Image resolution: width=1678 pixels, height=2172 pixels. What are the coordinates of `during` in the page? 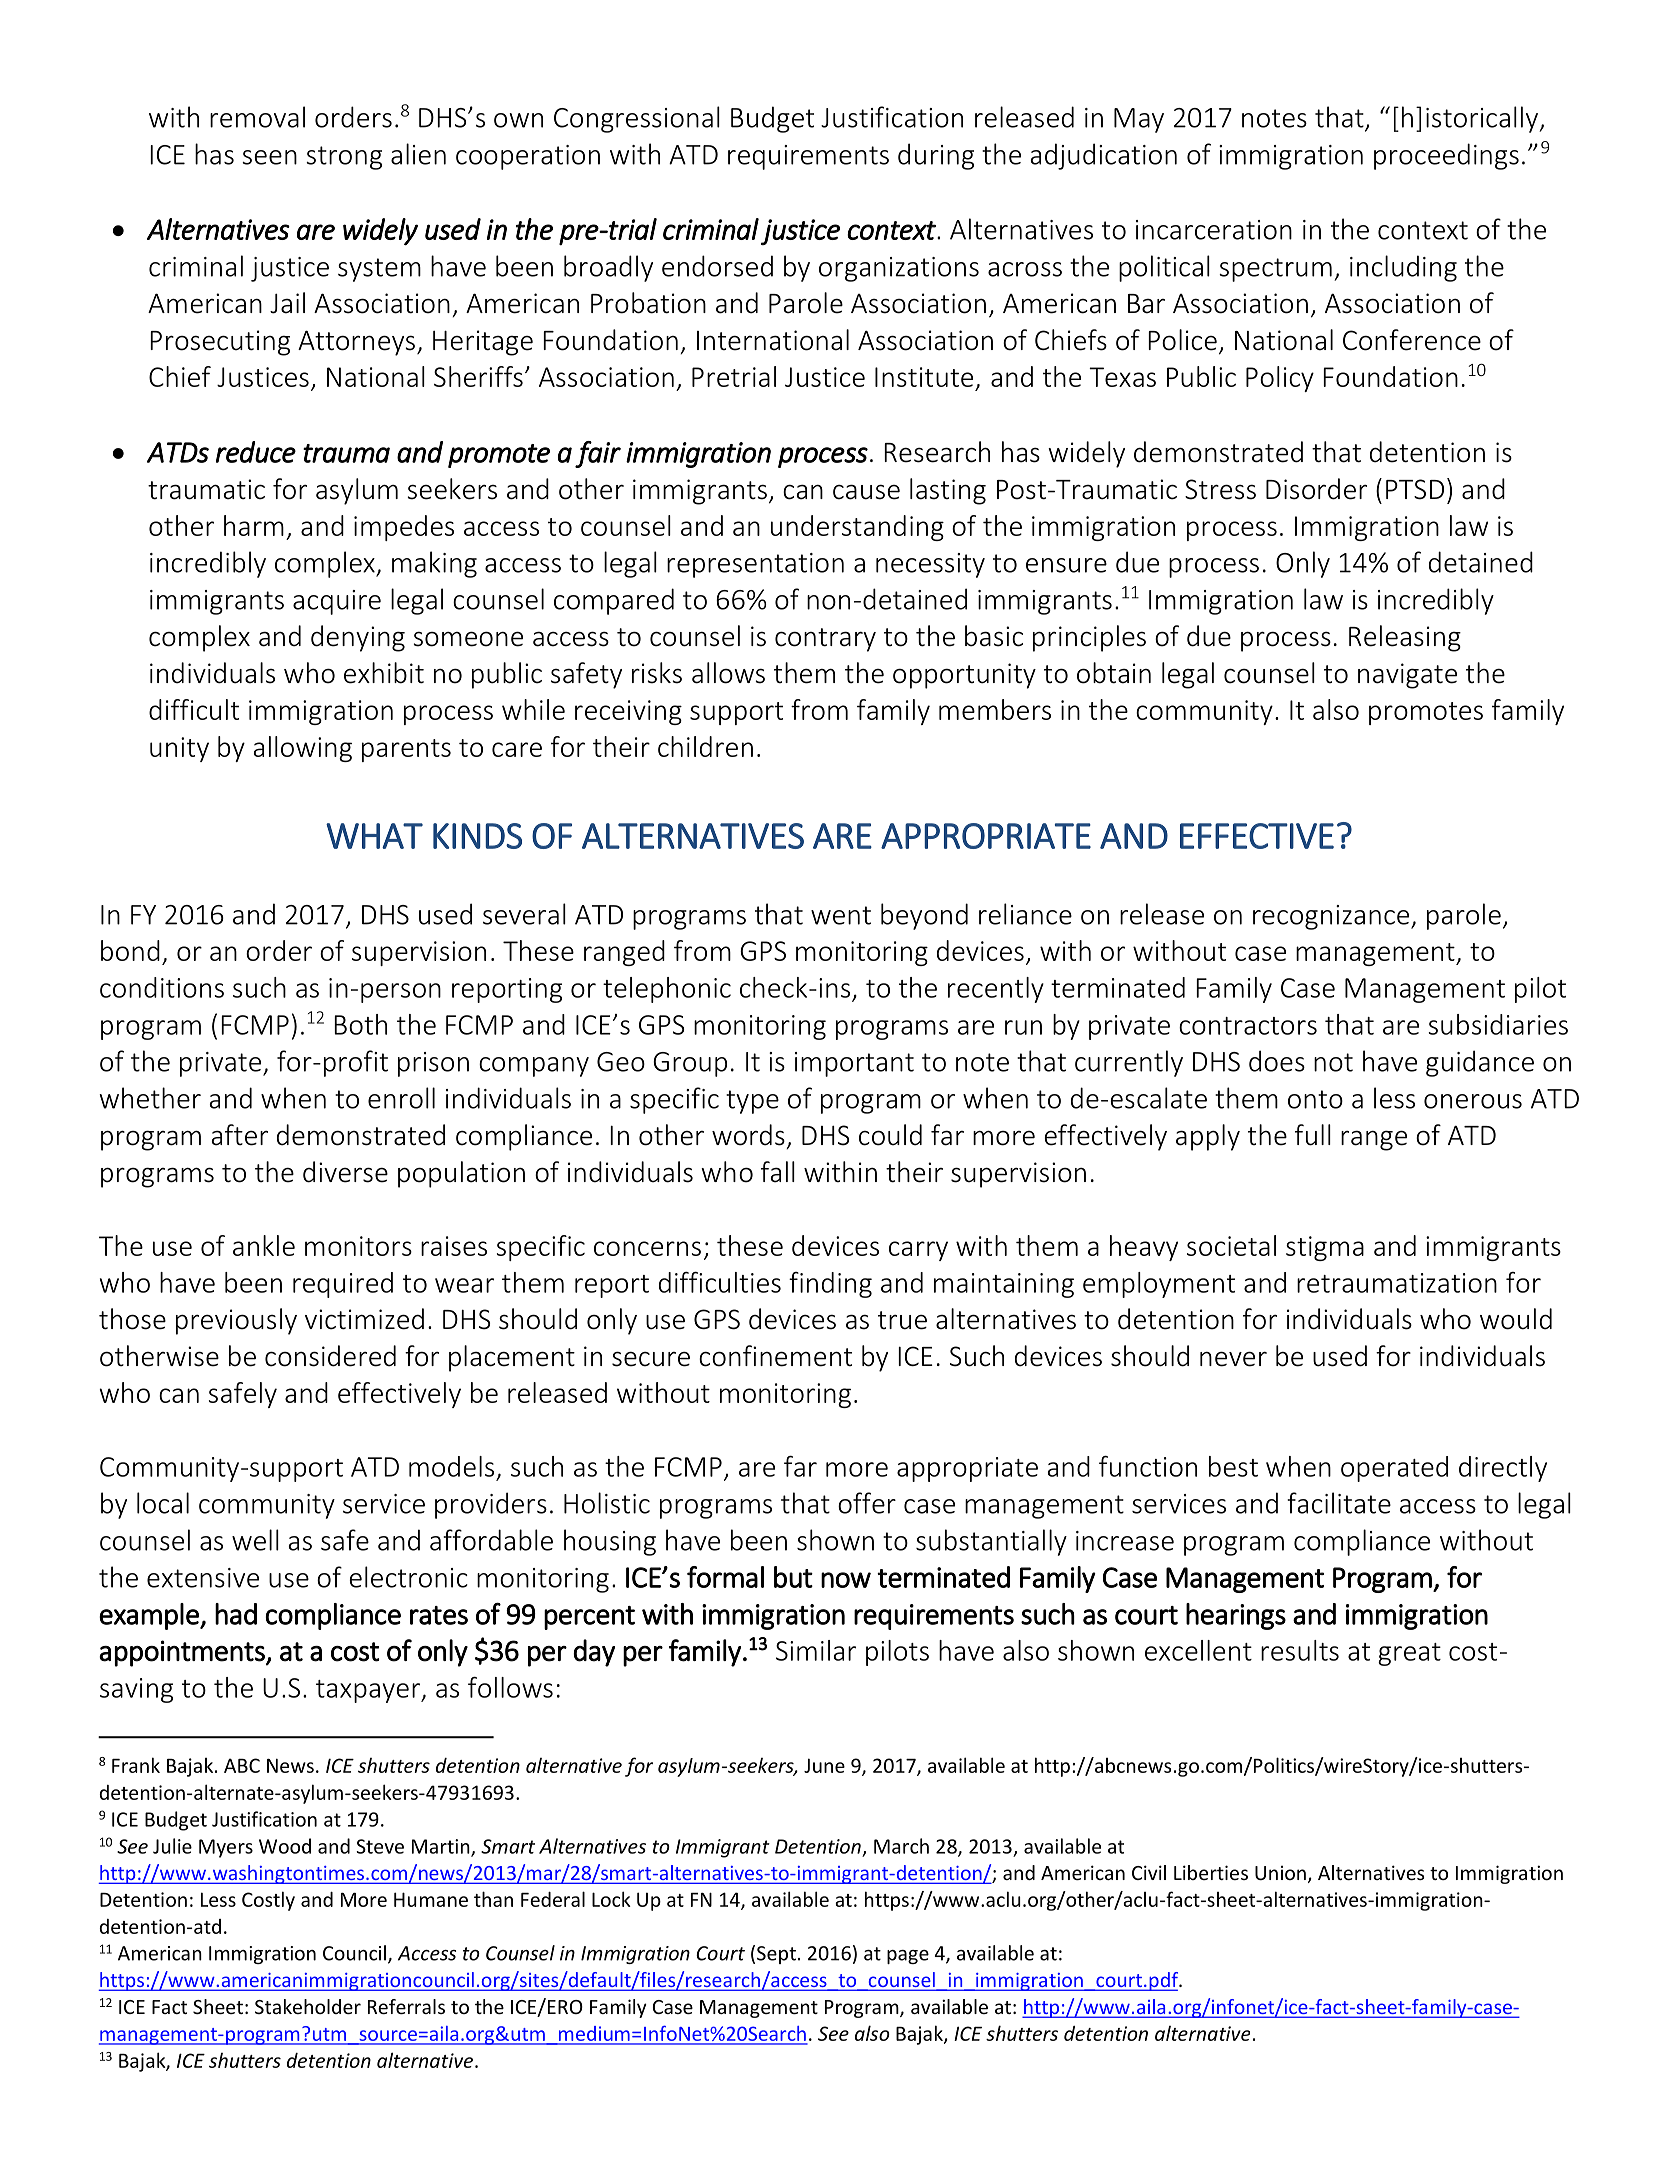 It's located at (936, 156).
